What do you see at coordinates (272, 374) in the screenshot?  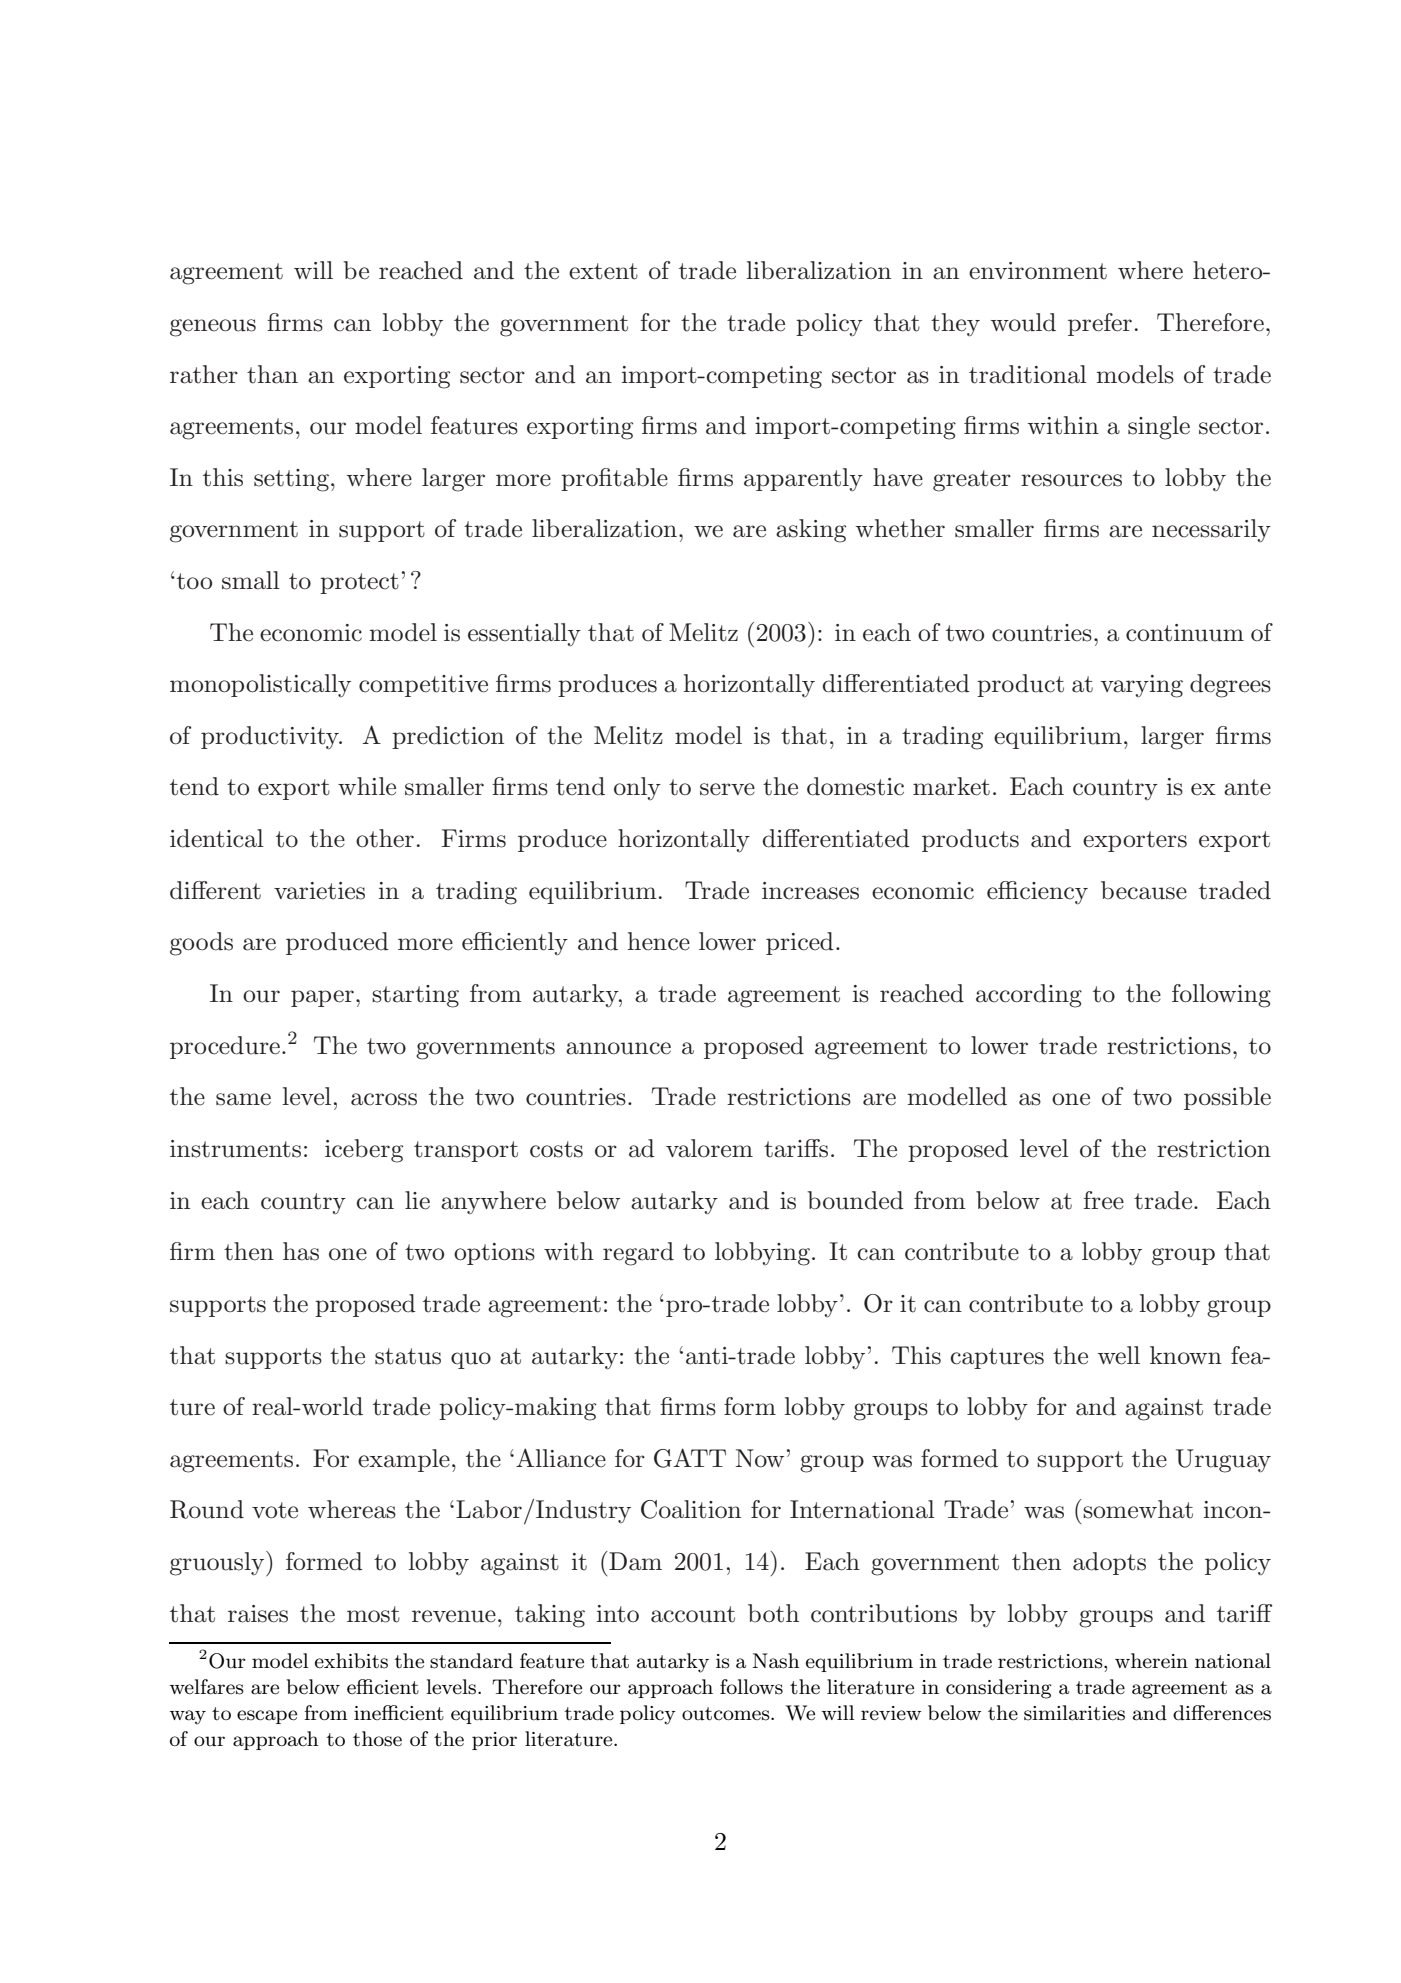 I see `than` at bounding box center [272, 374].
